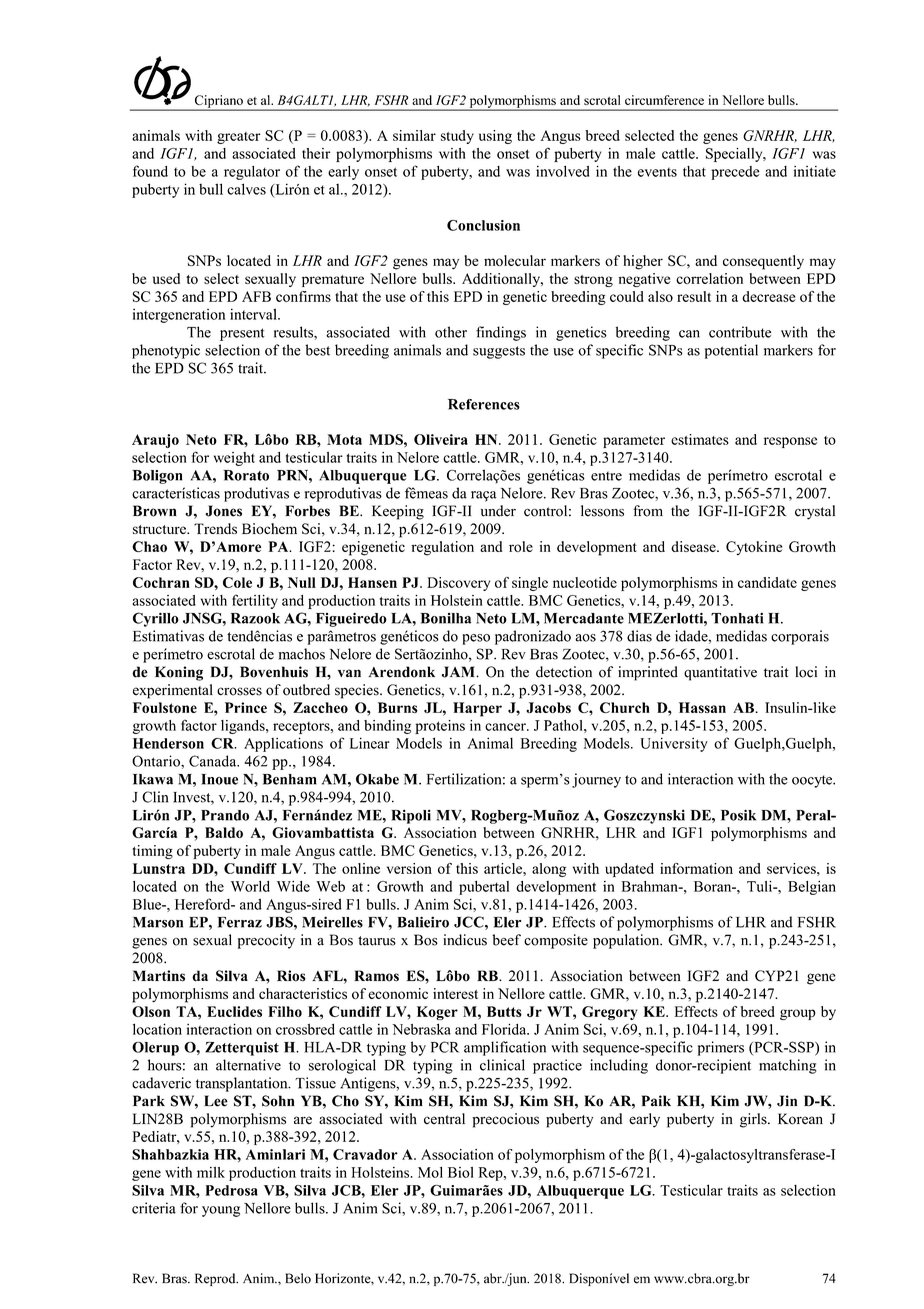 The width and height of the screenshot is (924, 1309). What do you see at coordinates (499, 352) in the screenshot?
I see `suggests` at bounding box center [499, 352].
